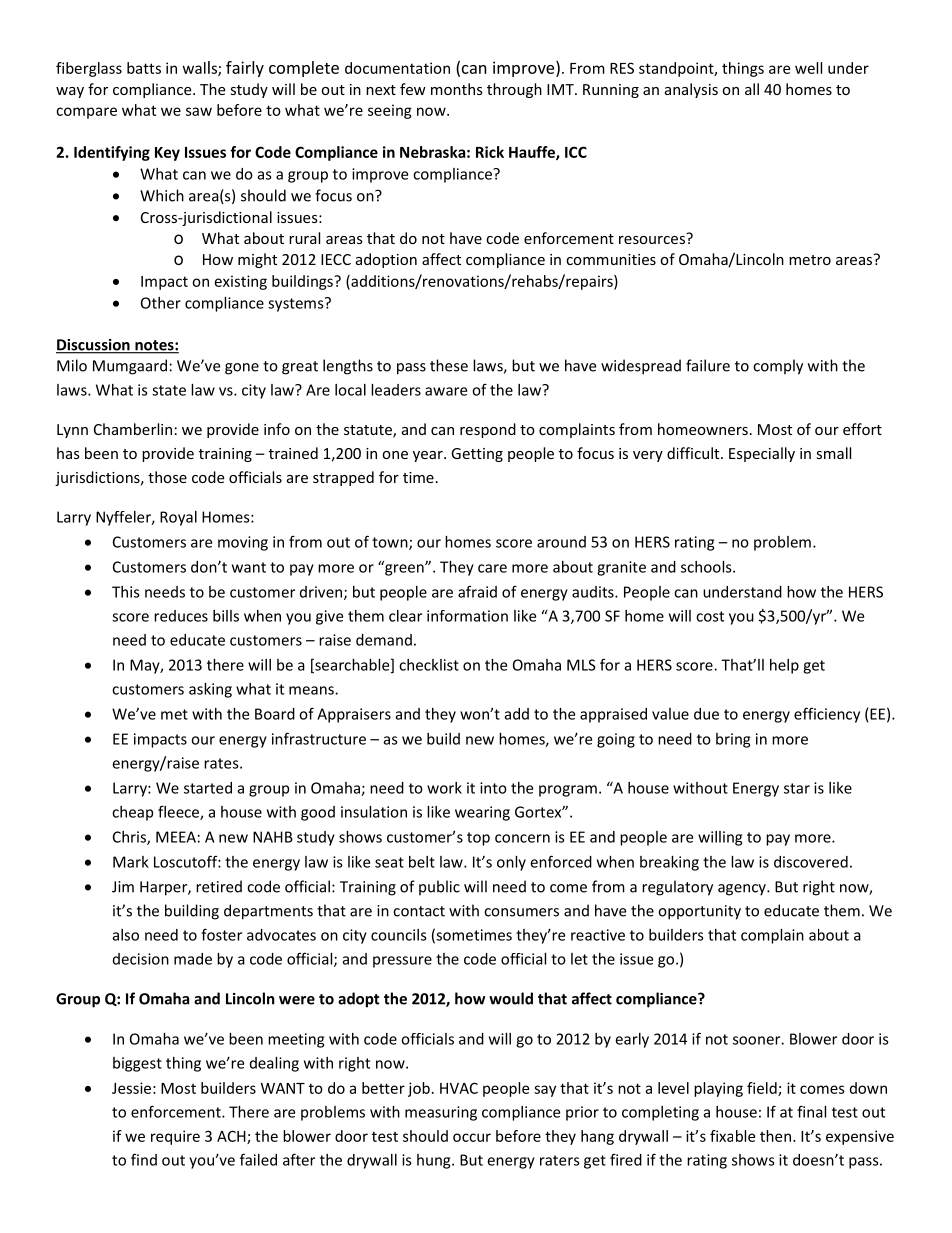 The width and height of the document is (952, 1233). I want to click on saw, so click(199, 111).
